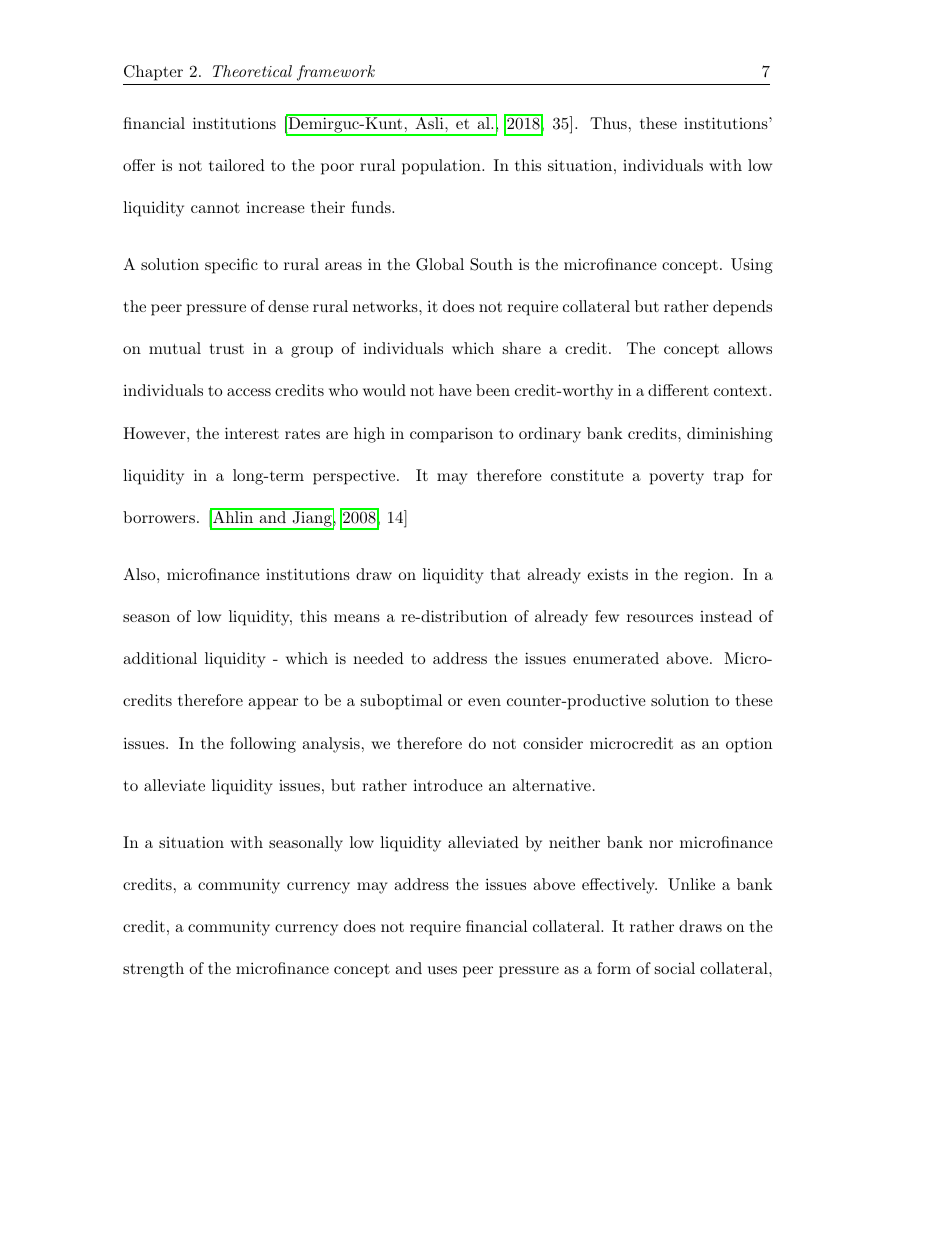 This document has height=1233, width=952. I want to click on Theoretical, so click(252, 71).
